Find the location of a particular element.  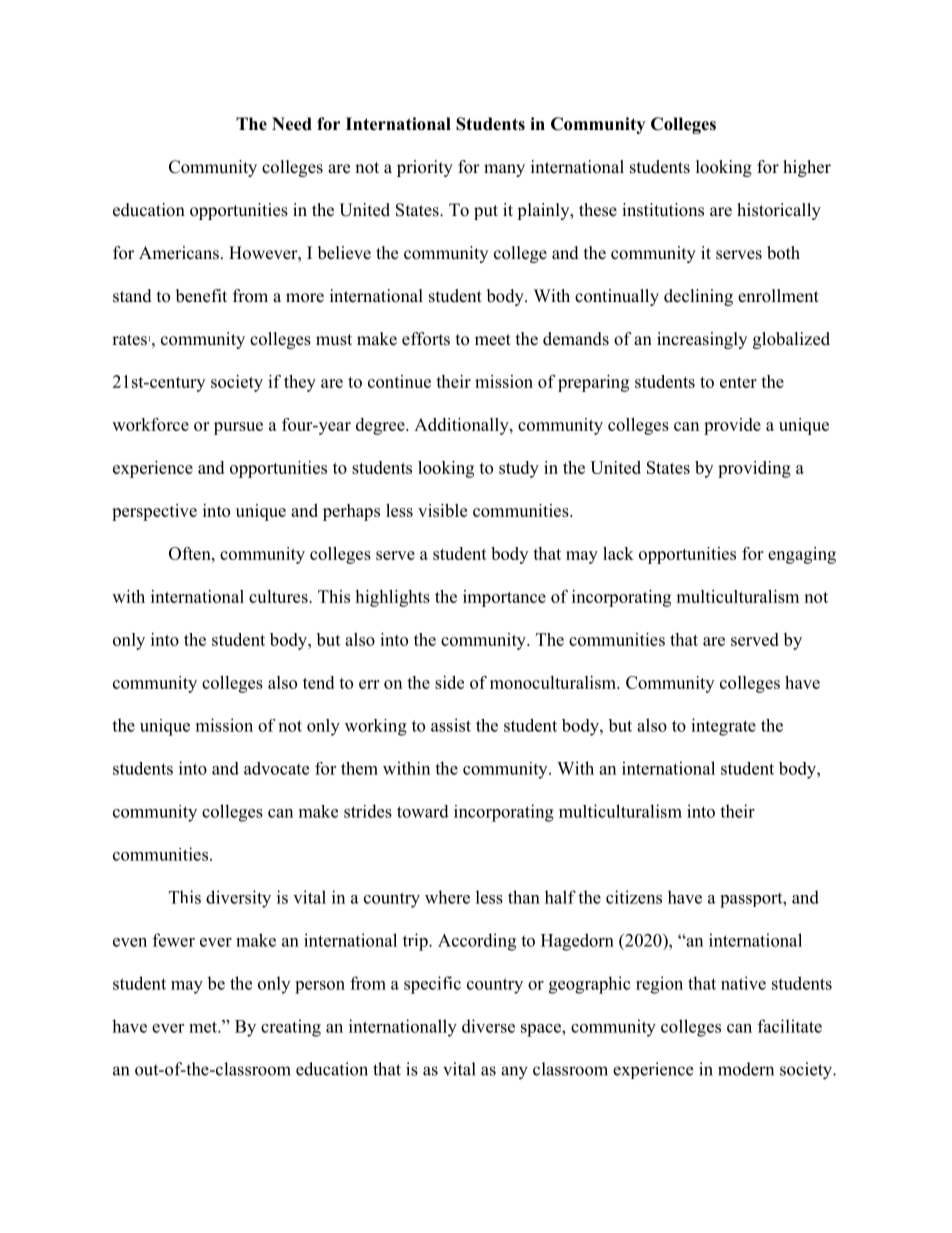

Need is located at coordinates (292, 124).
